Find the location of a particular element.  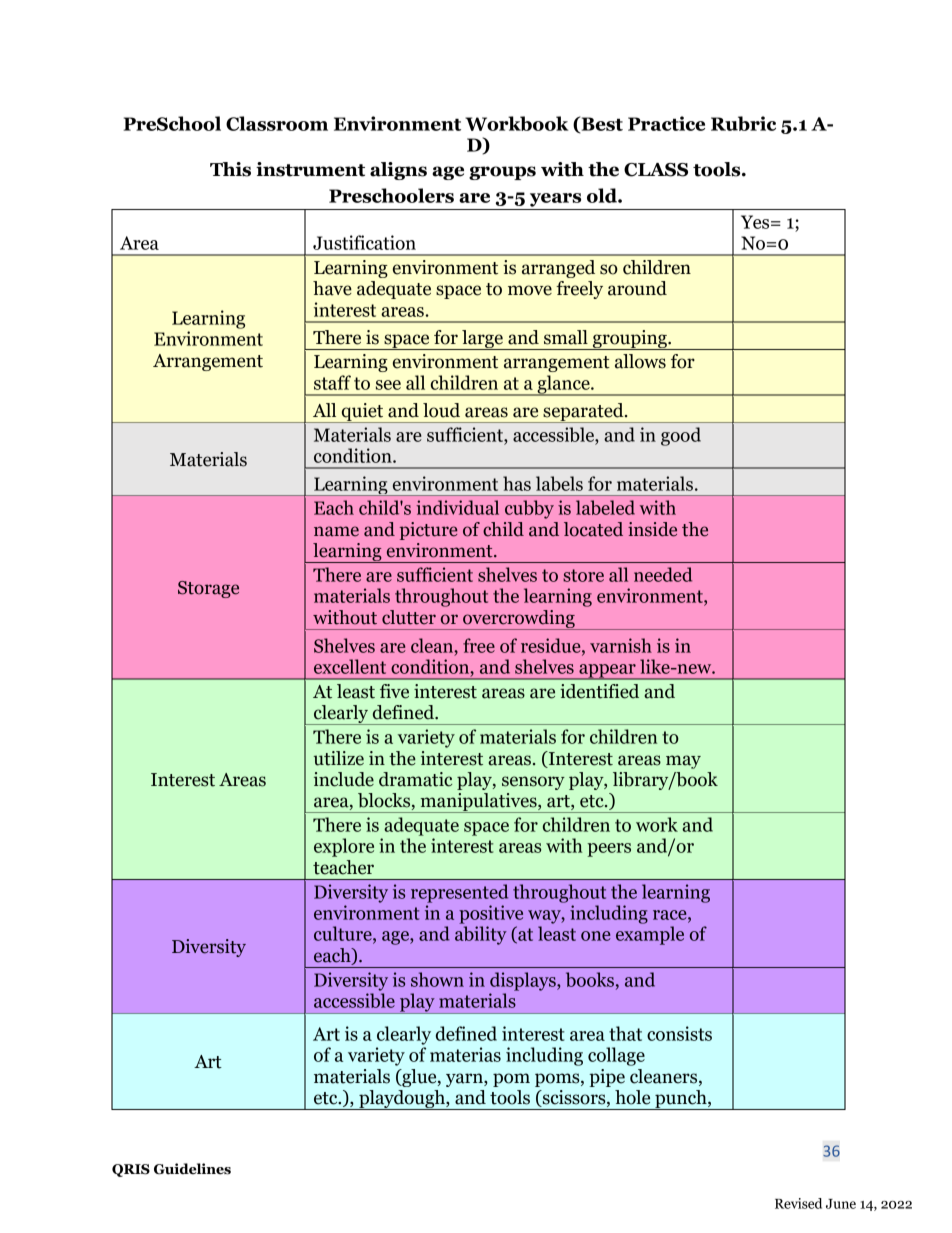

excellent is located at coordinates (350, 666).
